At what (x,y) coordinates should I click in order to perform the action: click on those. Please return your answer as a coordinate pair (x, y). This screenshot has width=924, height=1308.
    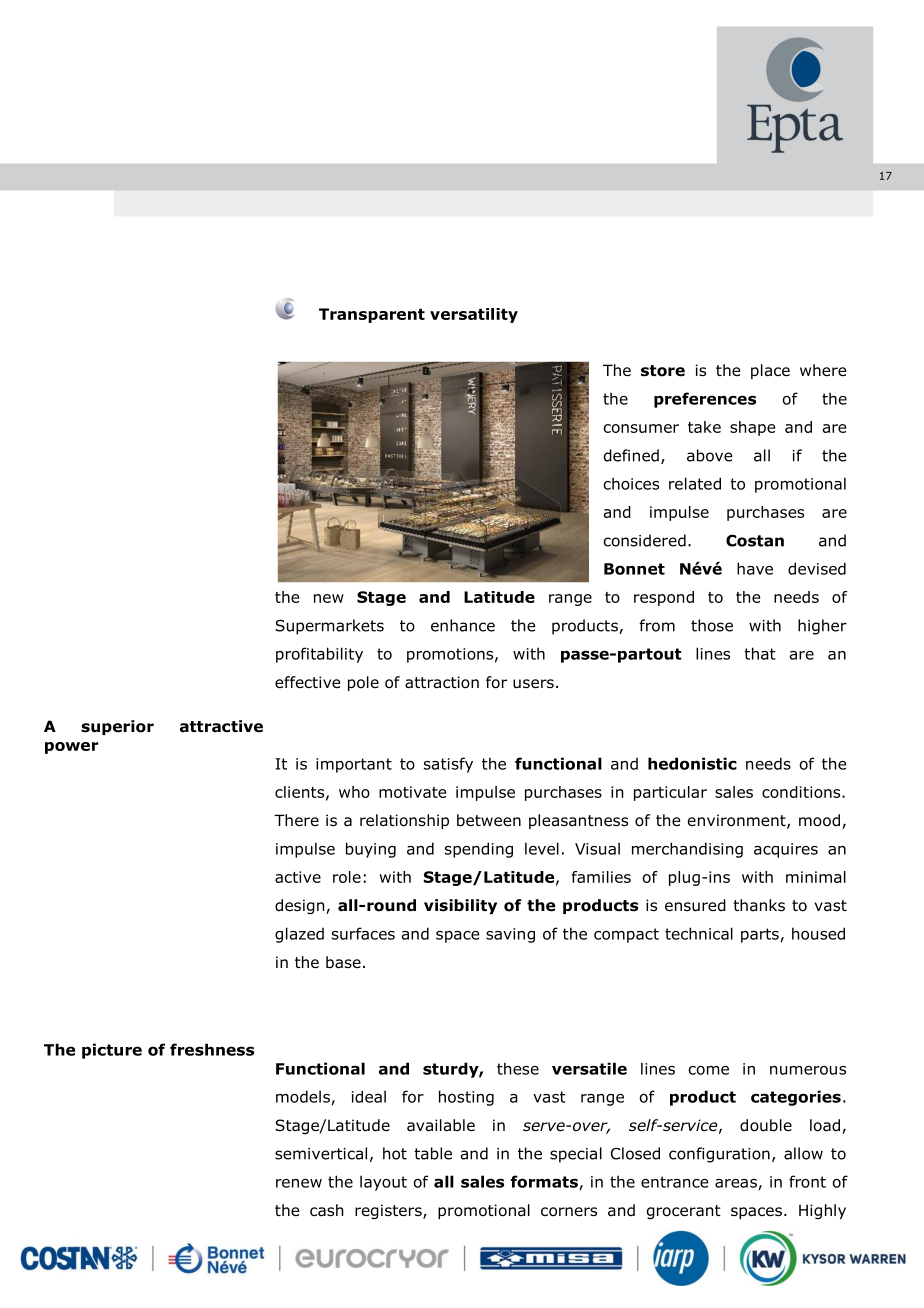
    Looking at the image, I should click on (712, 625).
